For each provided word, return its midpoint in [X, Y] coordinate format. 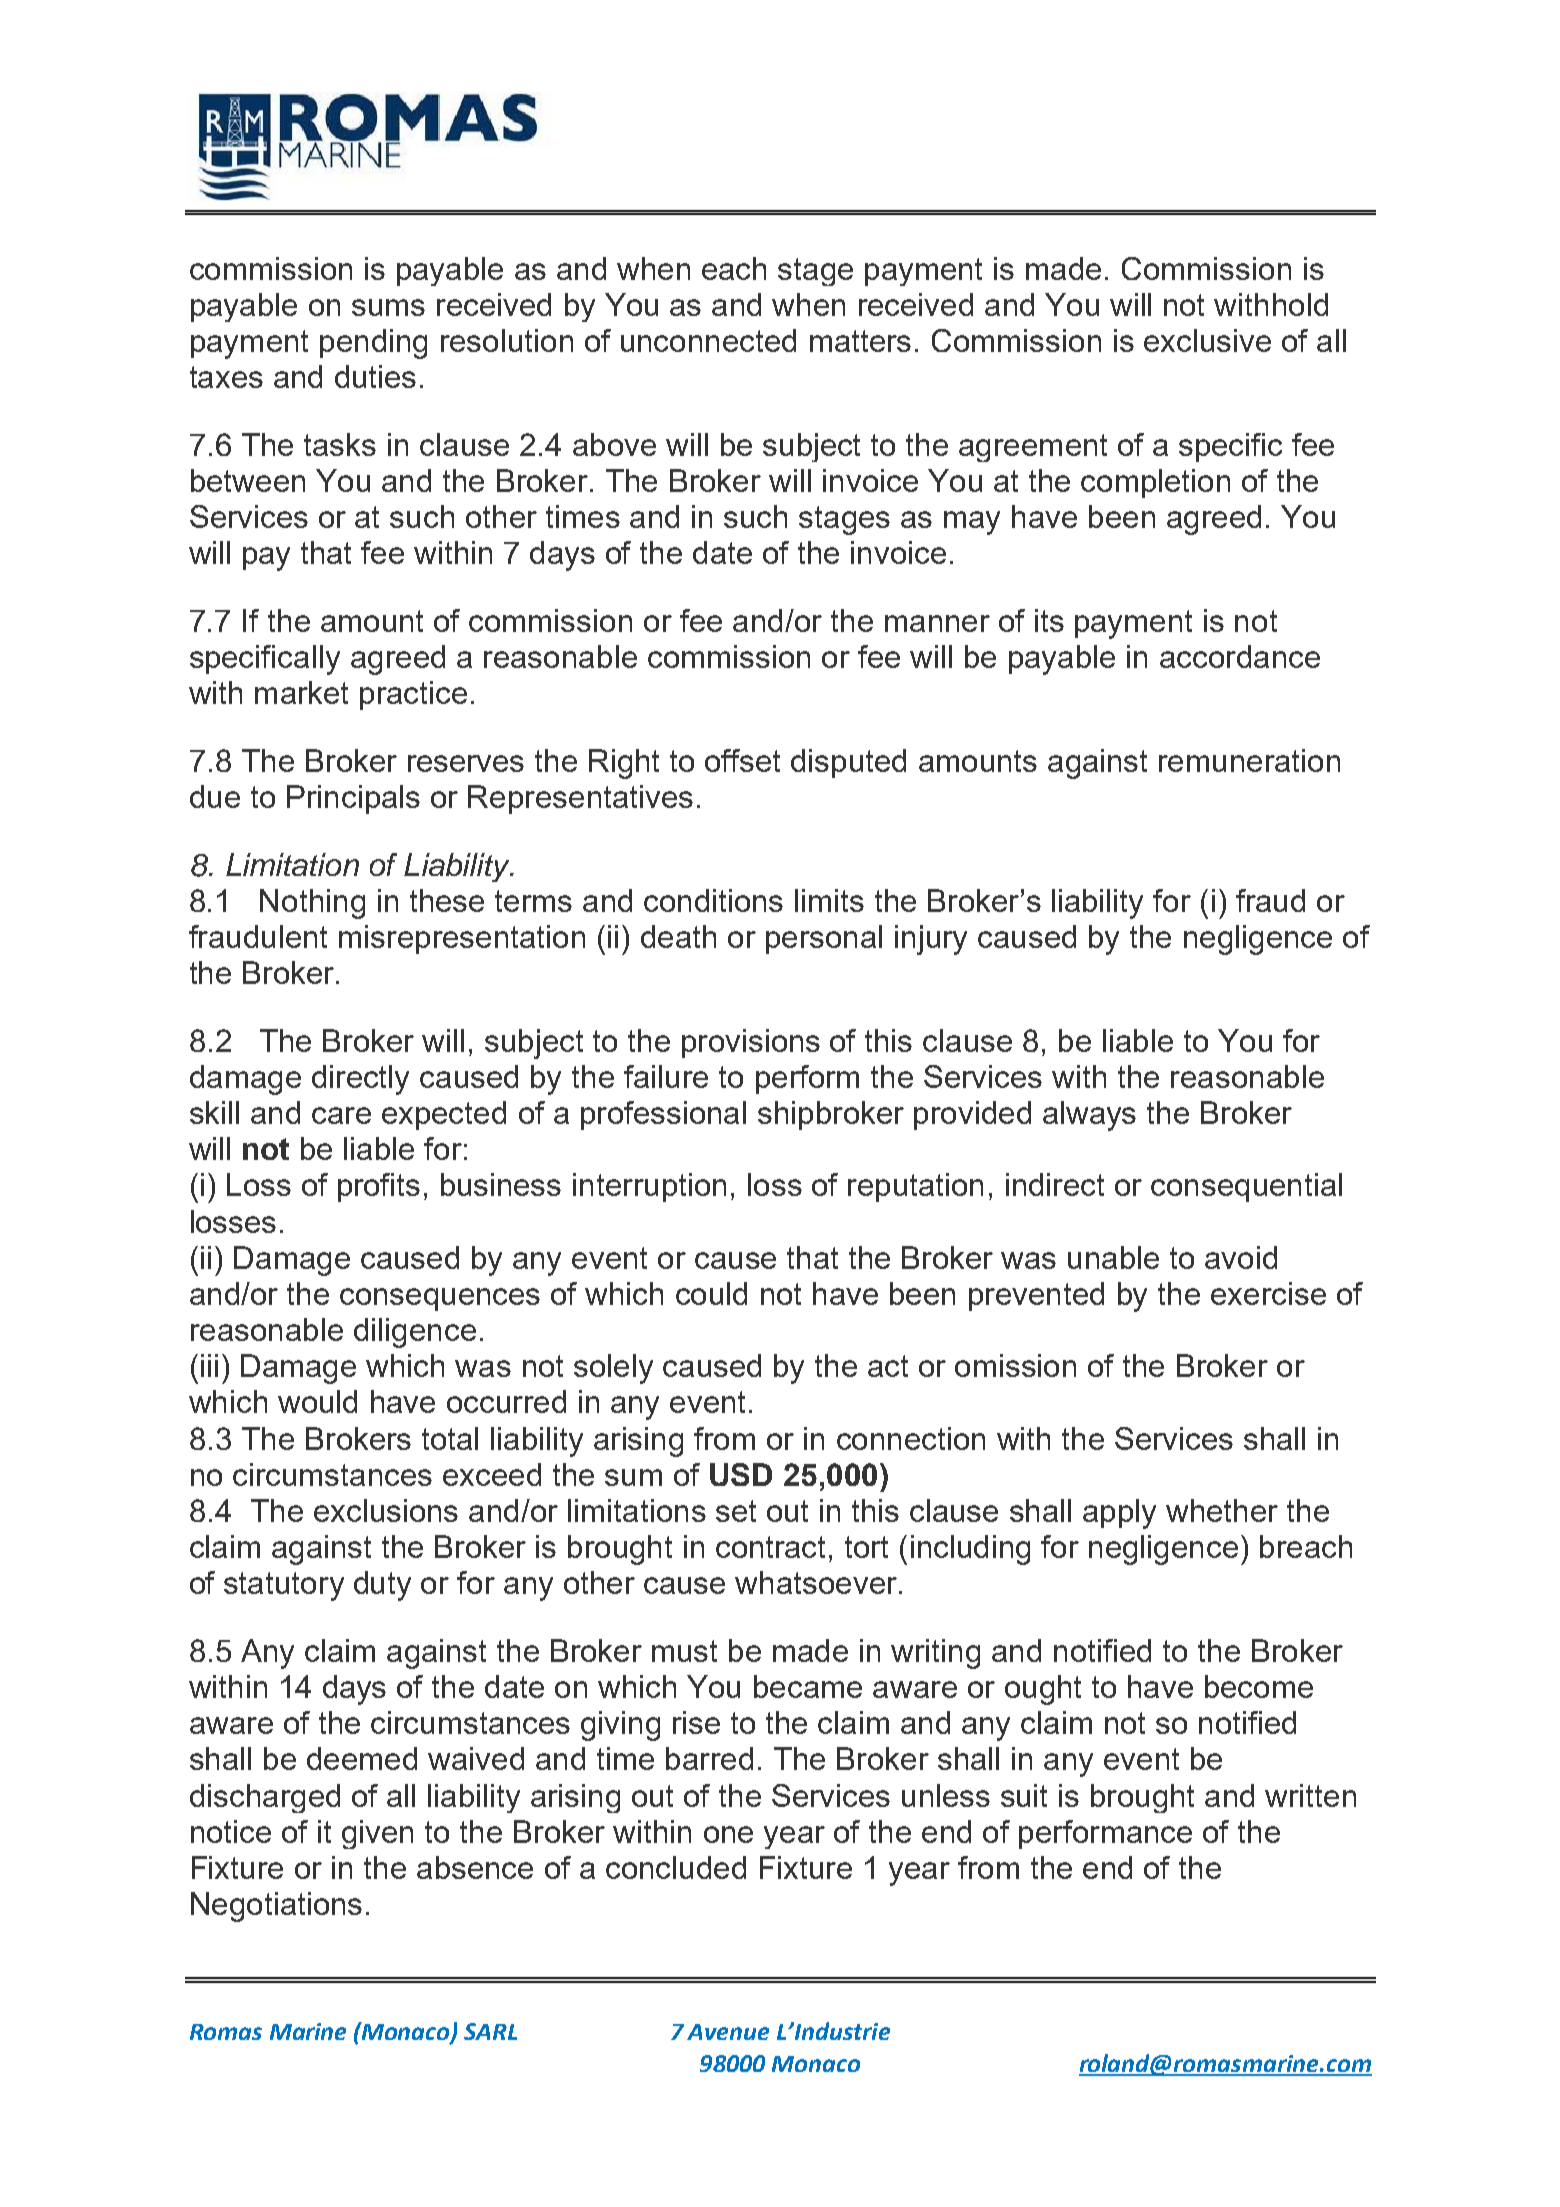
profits [379, 1187]
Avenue [728, 2032]
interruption [649, 1187]
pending [373, 344]
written [1310, 1795]
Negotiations [276, 1907]
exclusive [1207, 340]
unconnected [708, 340]
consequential [1246, 1187]
